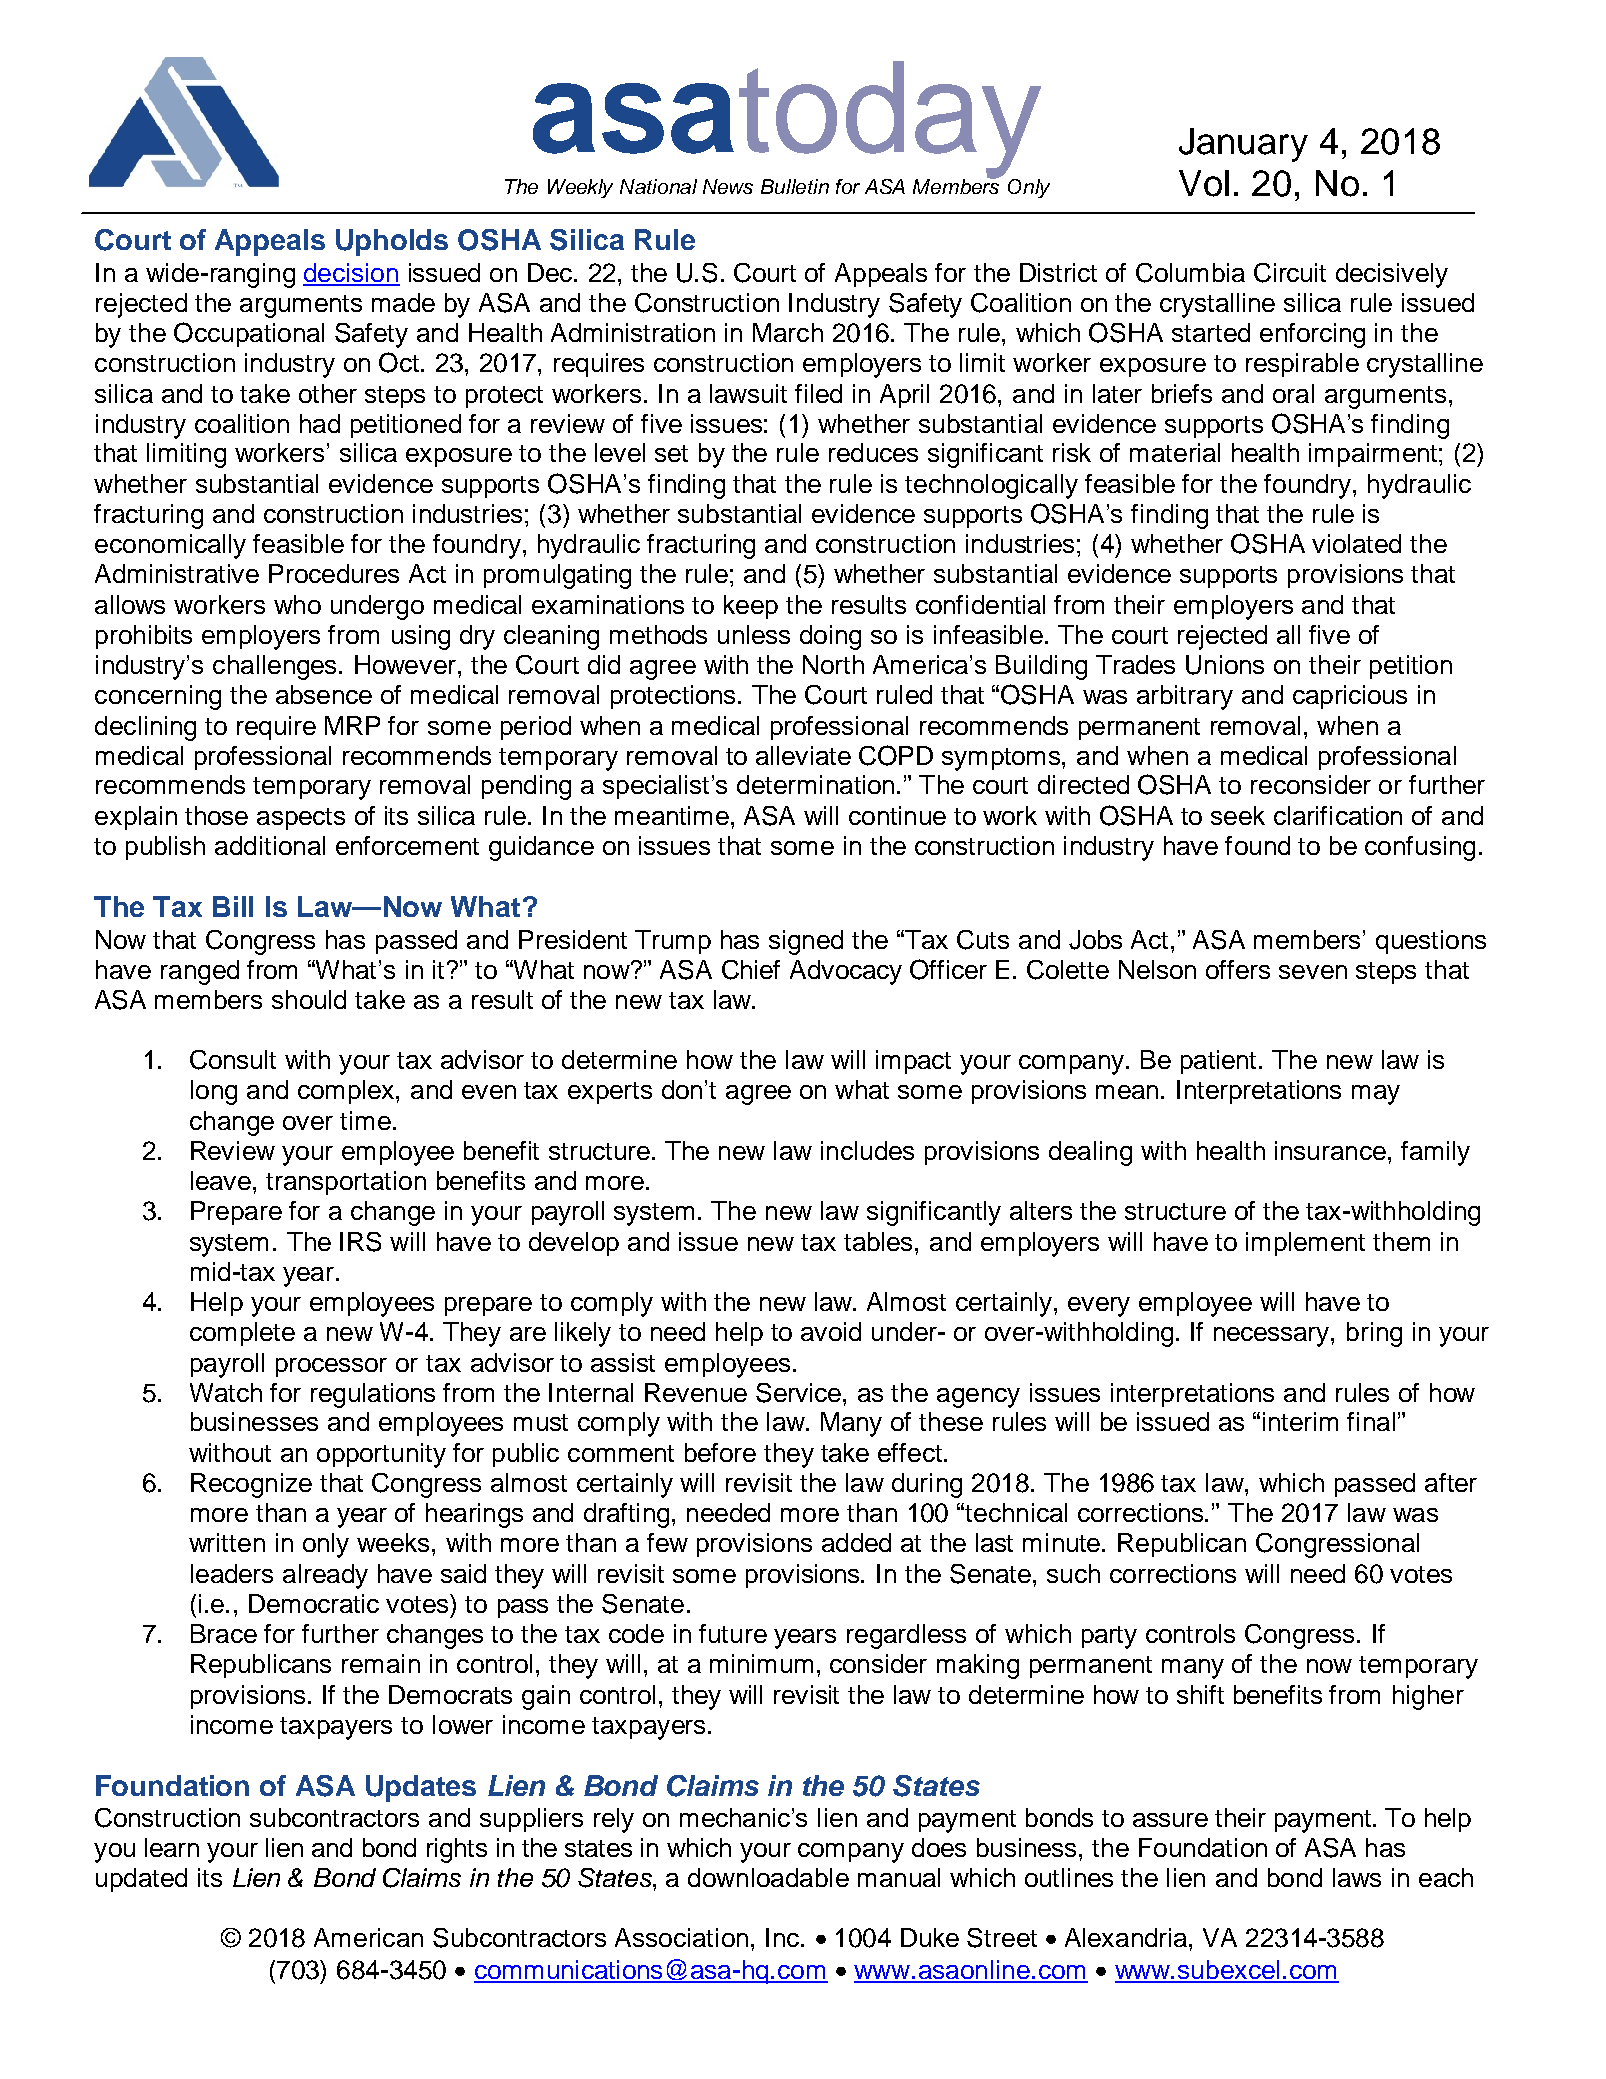 The width and height of the screenshot is (1606, 2079). Describe the element at coordinates (795, 186) in the screenshot. I see `Bulletin` at that location.
